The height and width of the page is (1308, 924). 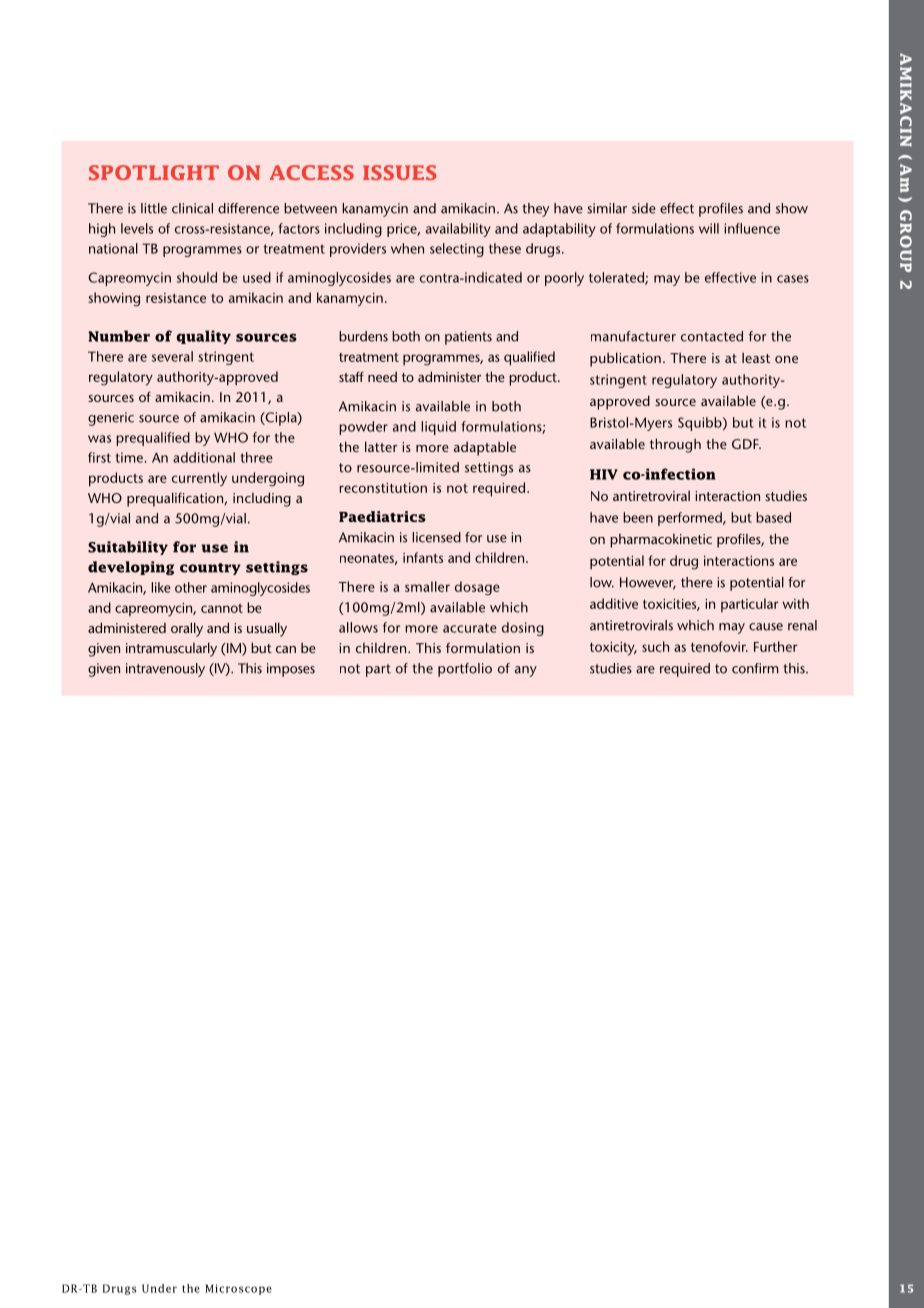 I want to click on will, so click(x=709, y=228).
